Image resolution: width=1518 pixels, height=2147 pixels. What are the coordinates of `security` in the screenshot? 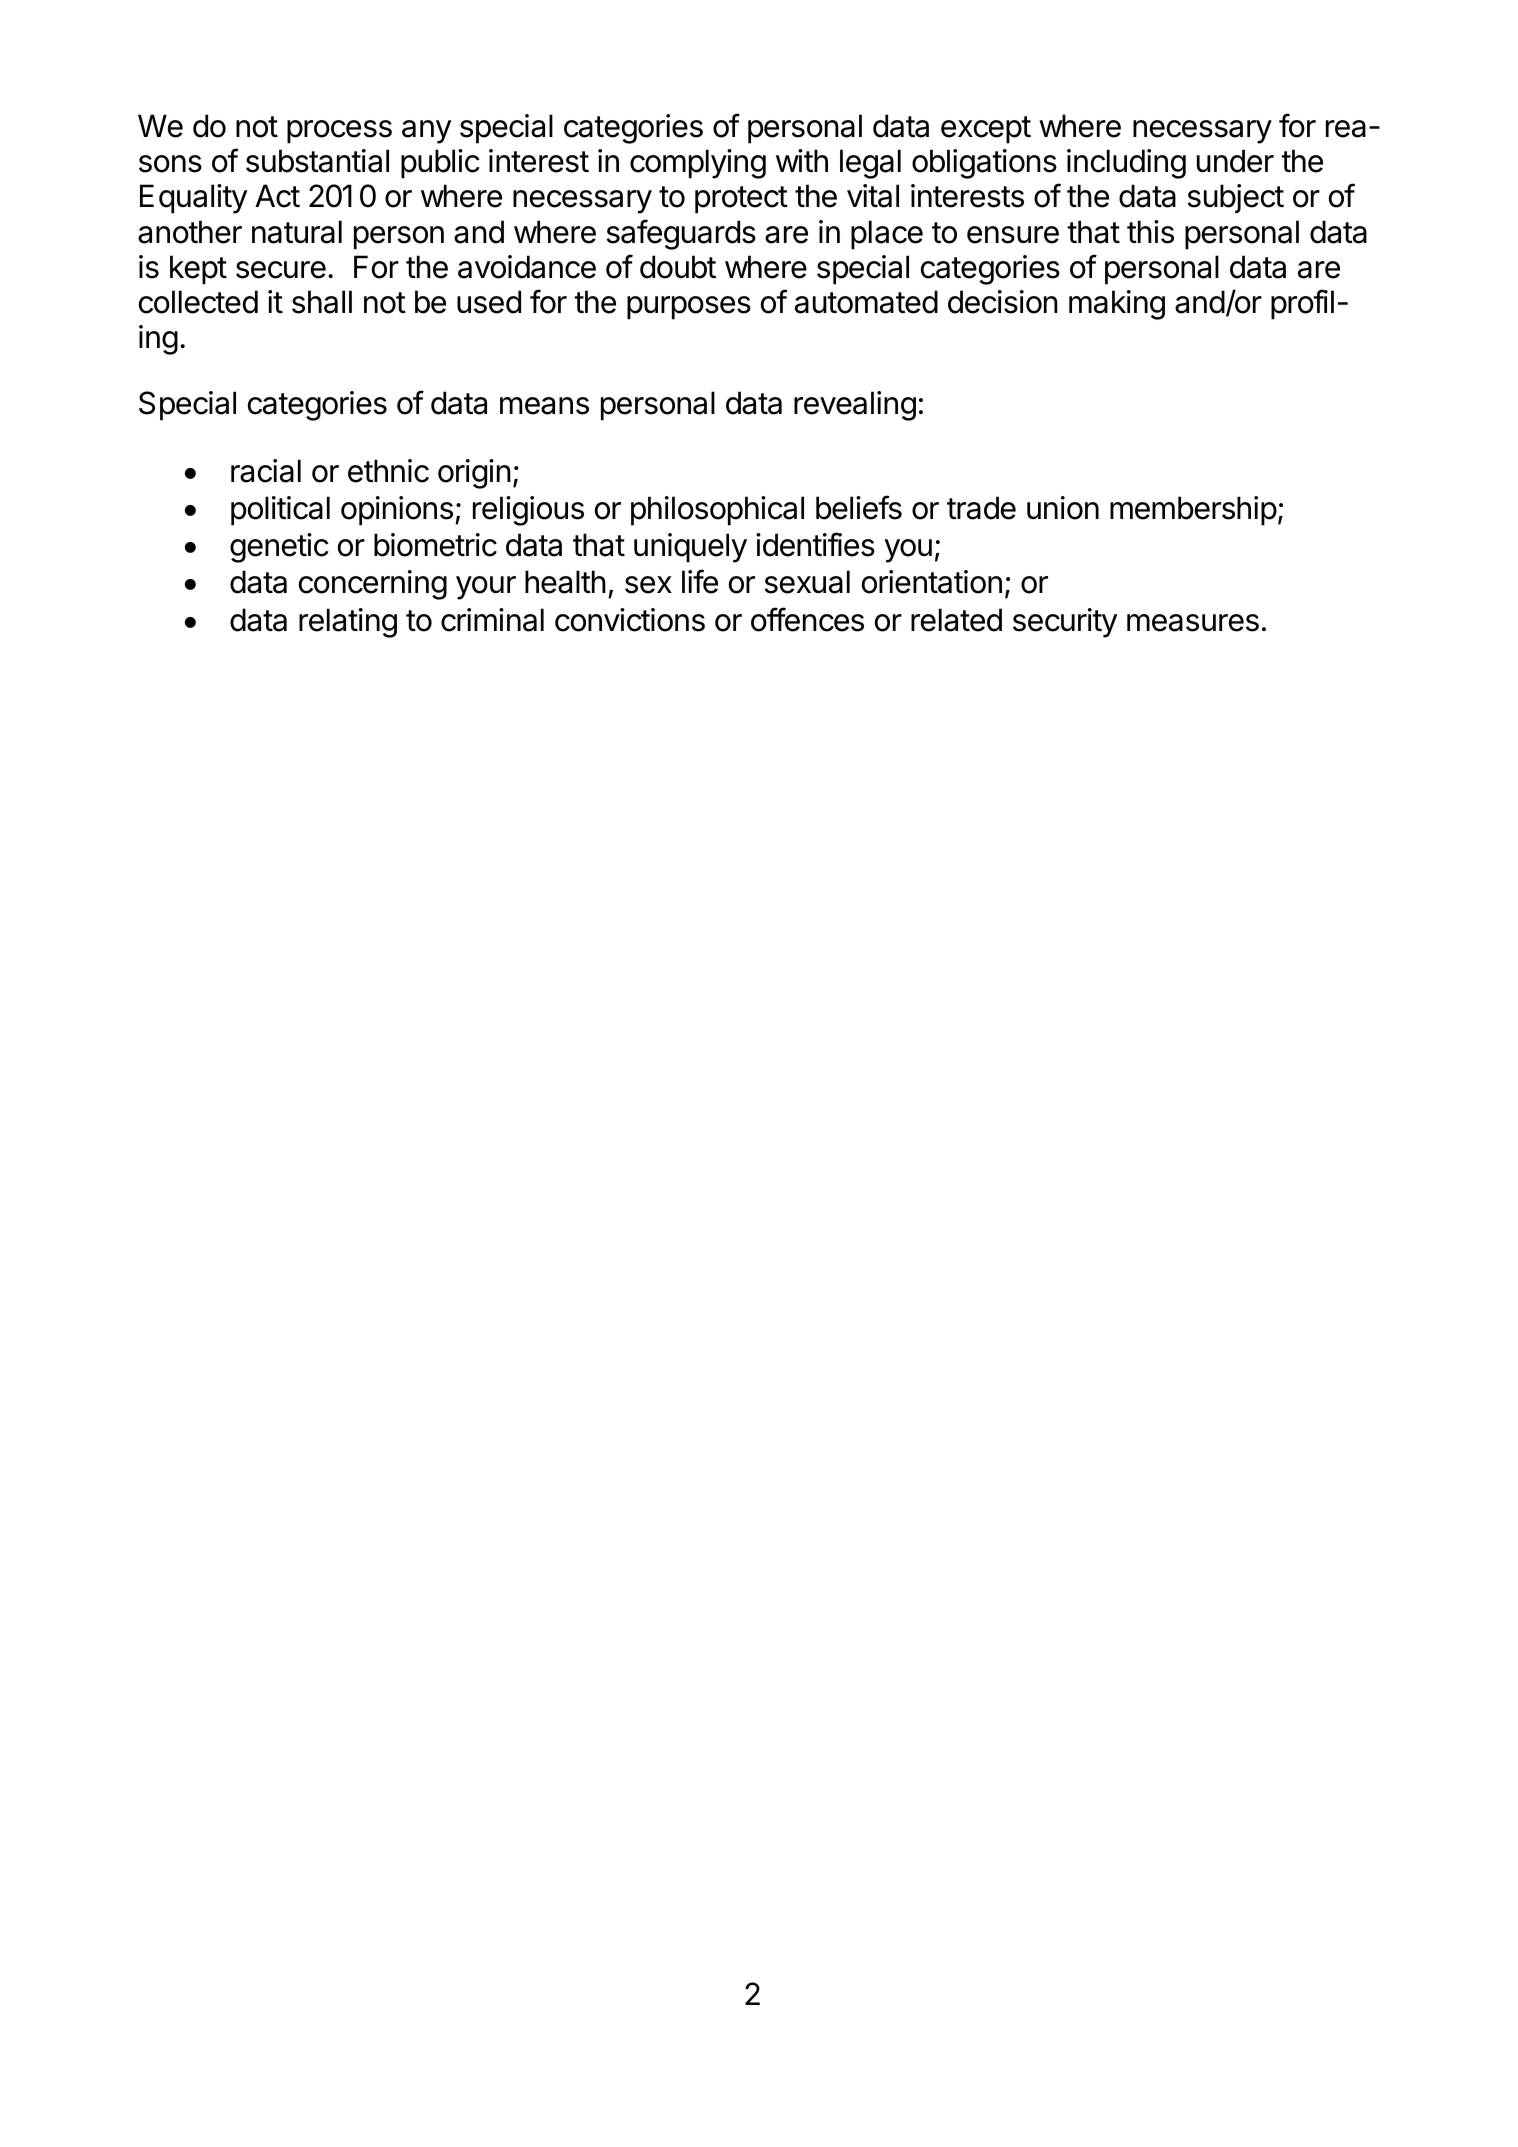 It's located at (1065, 623).
